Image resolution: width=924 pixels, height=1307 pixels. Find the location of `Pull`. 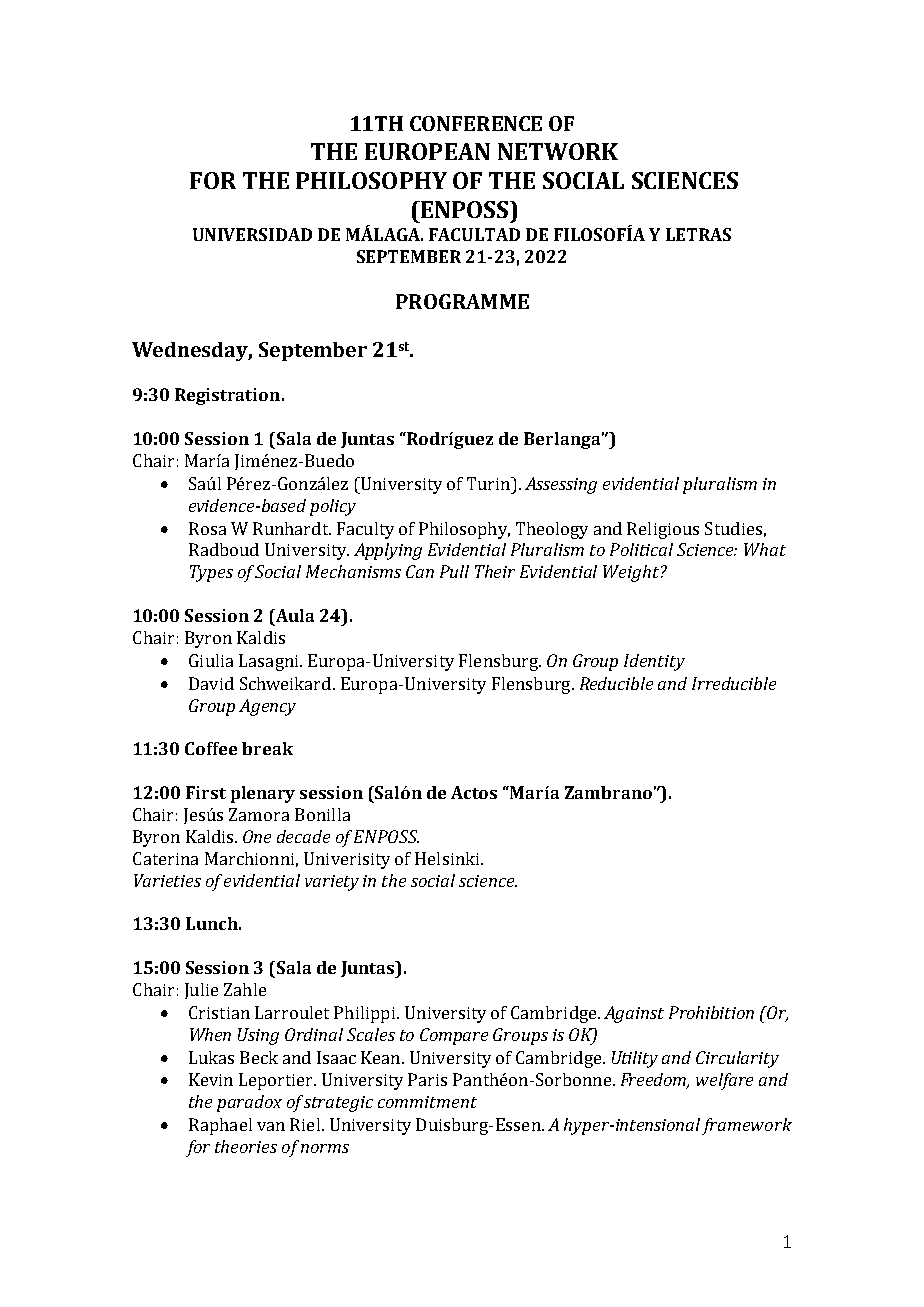

Pull is located at coordinates (454, 571).
